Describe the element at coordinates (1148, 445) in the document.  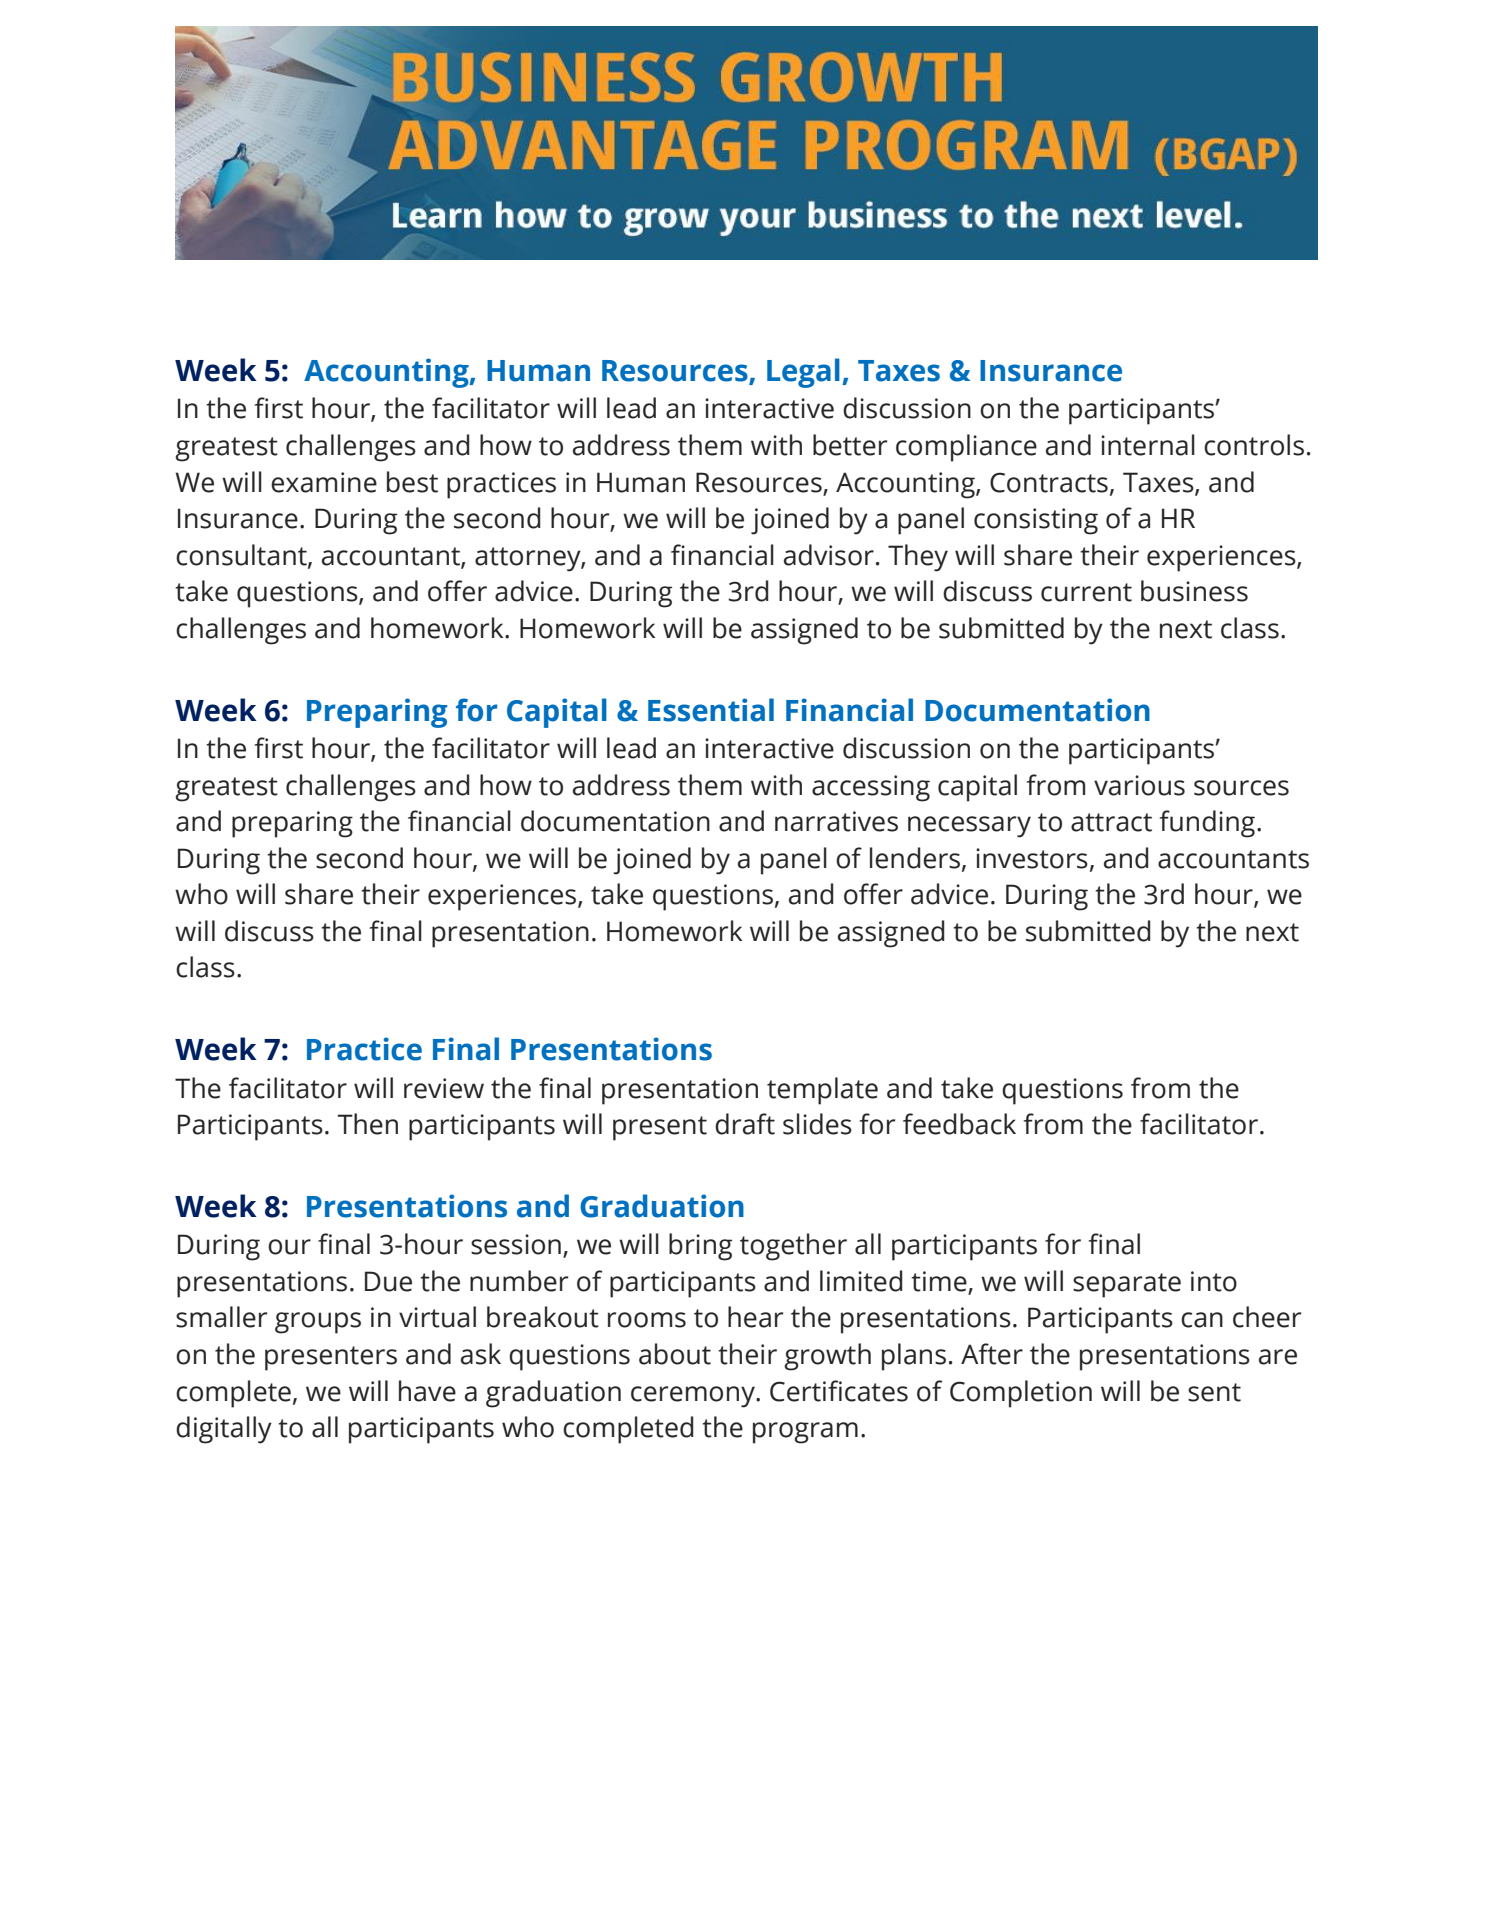
I see `internal` at that location.
